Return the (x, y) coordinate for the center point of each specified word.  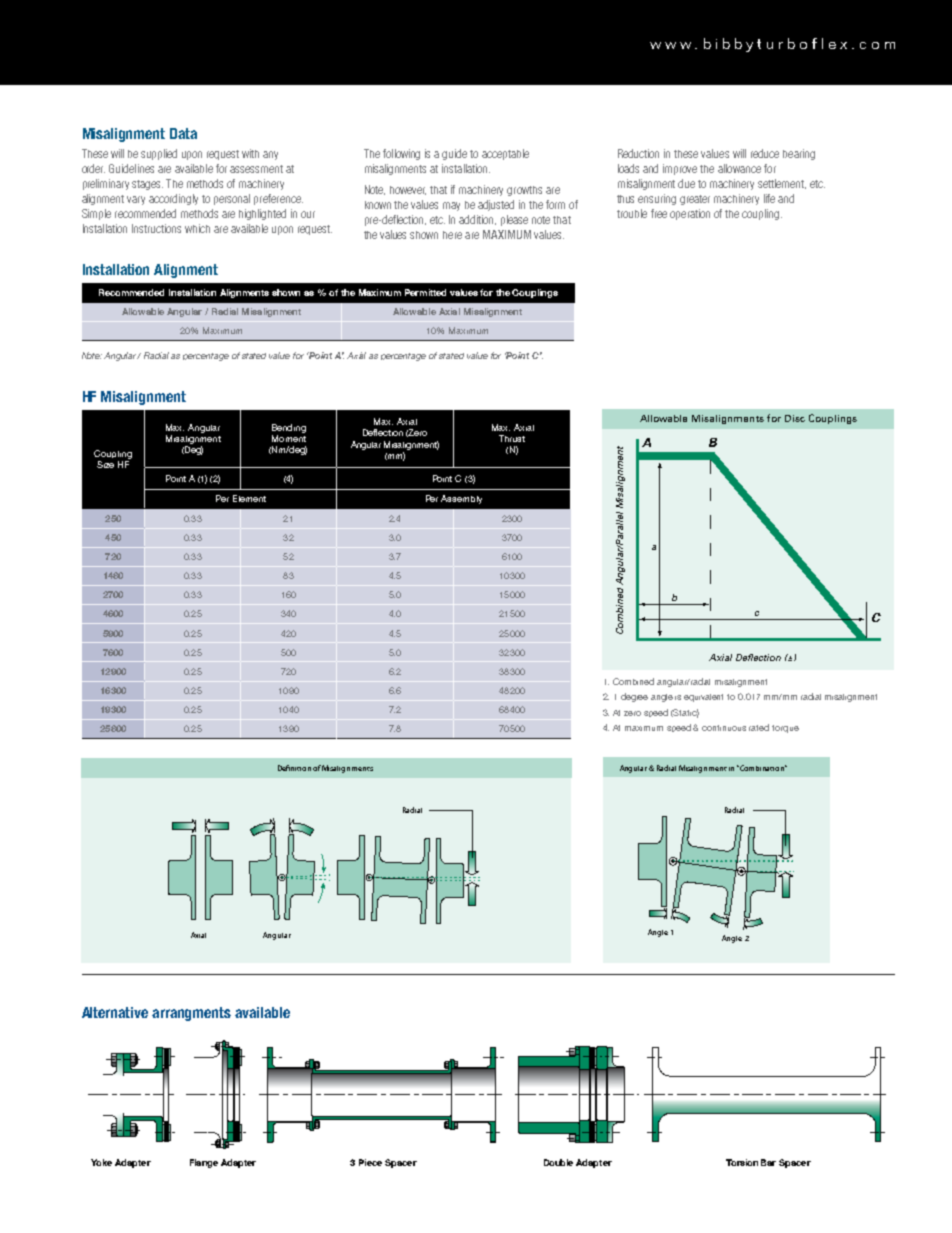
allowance (739, 168)
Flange (204, 1163)
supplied (159, 154)
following (401, 154)
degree (634, 697)
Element (249, 498)
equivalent (703, 698)
